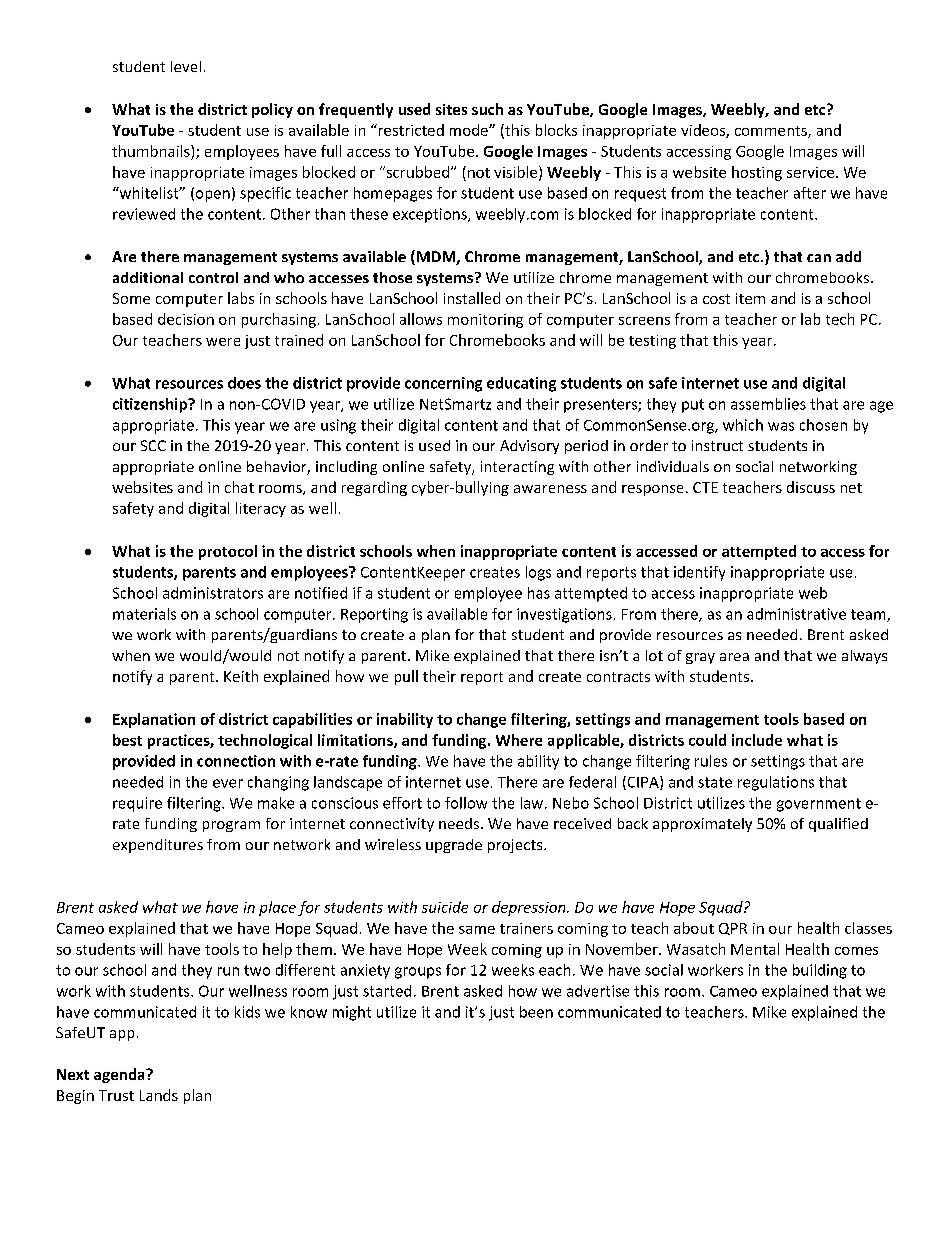 The image size is (952, 1233). Describe the element at coordinates (820, 971) in the image. I see `building` at that location.
